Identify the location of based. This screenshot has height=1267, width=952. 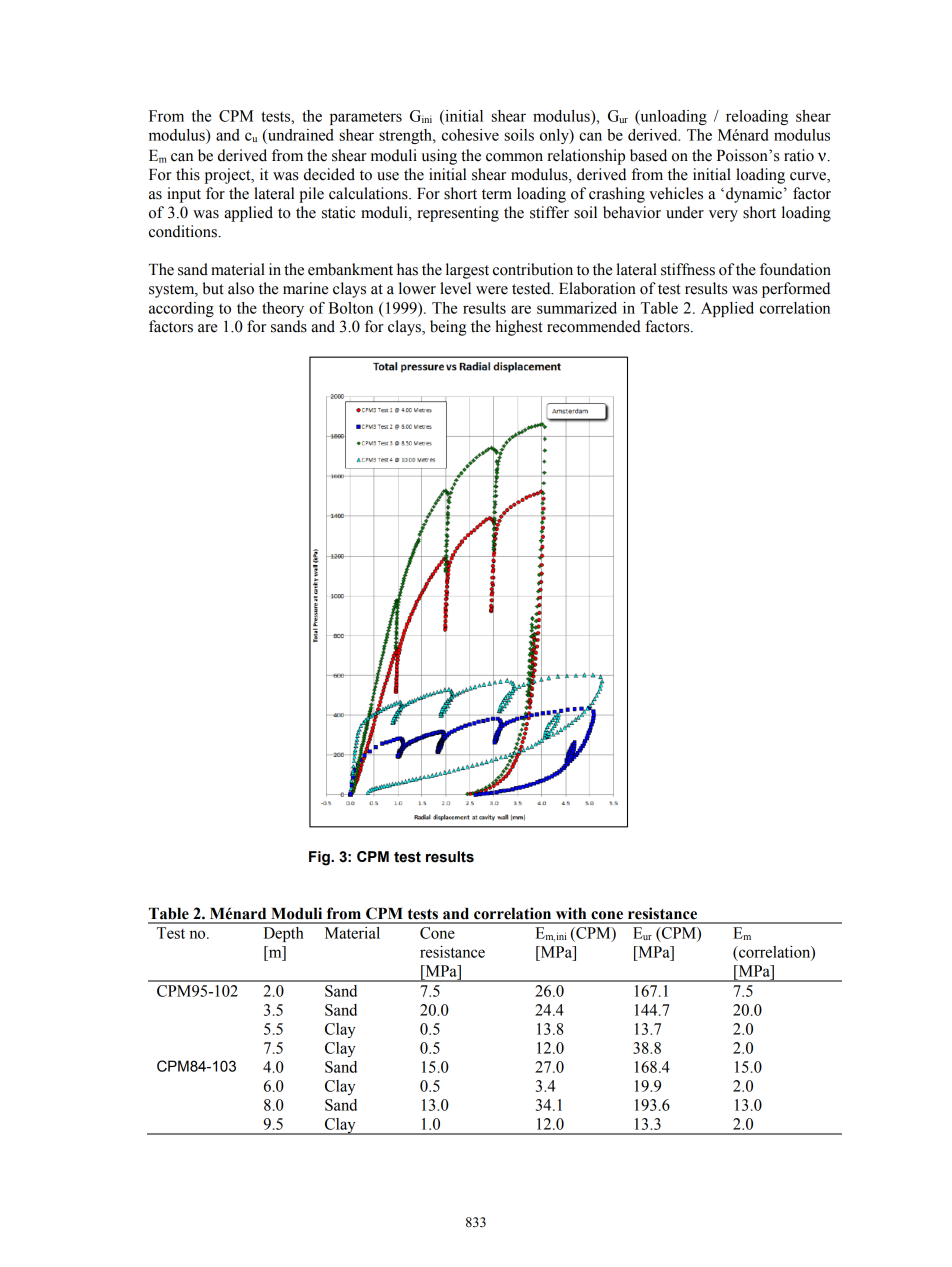
(648, 155).
